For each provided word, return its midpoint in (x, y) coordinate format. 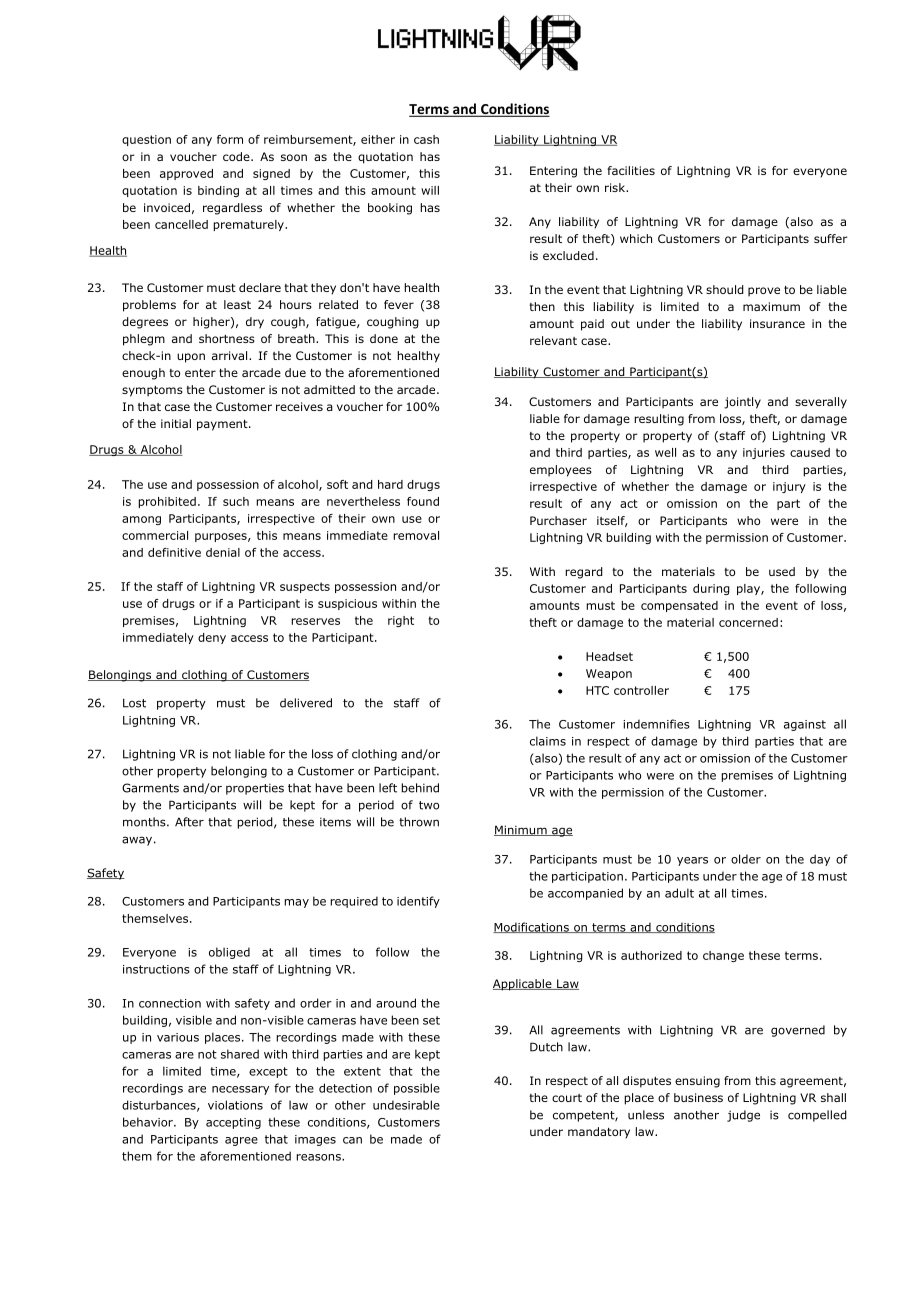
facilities (631, 170)
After (189, 822)
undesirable (406, 1105)
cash (426, 139)
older (746, 859)
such (236, 501)
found (423, 501)
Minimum (521, 830)
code (237, 156)
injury (789, 487)
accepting (233, 1123)
